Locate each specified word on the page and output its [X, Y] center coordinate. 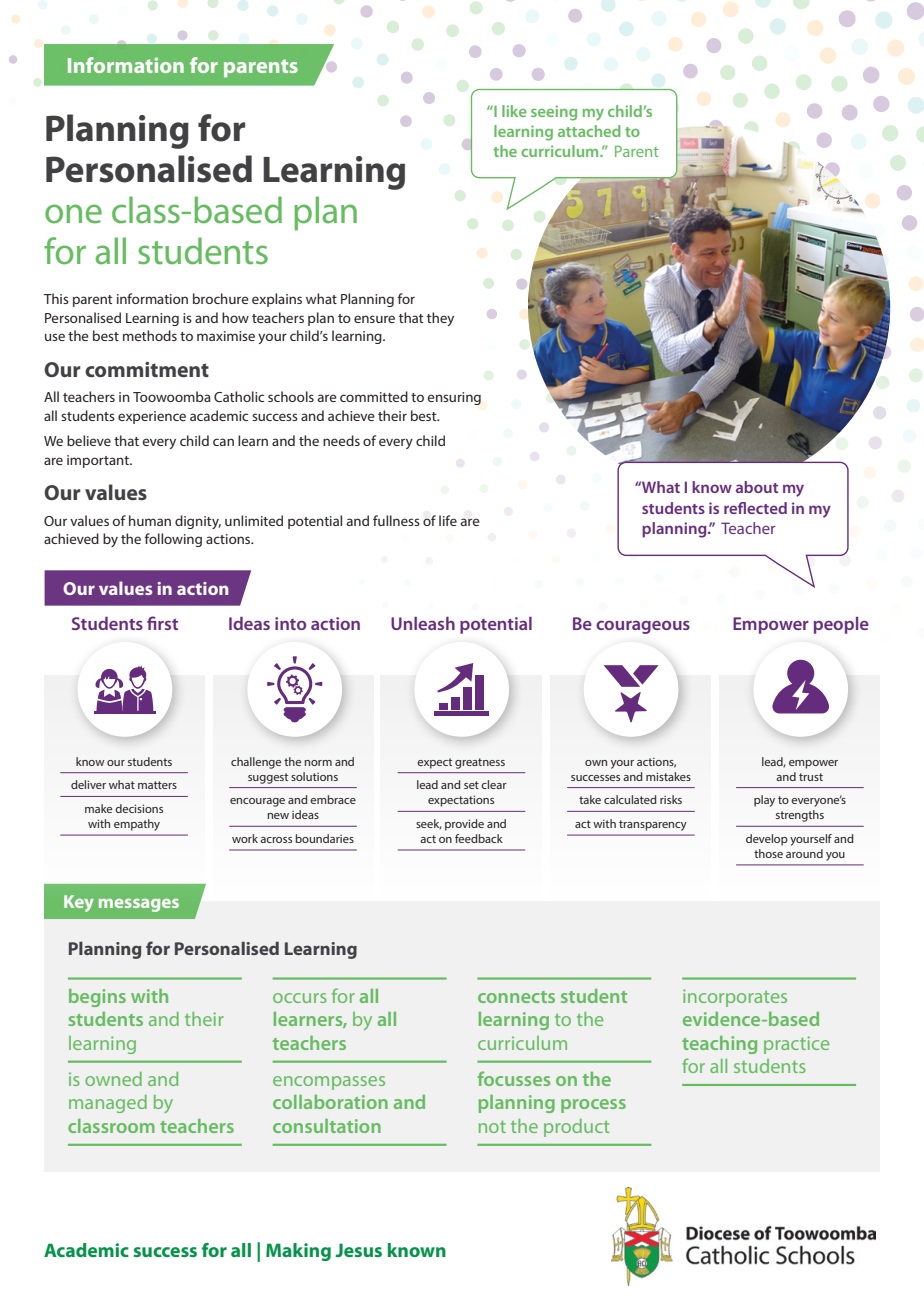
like [514, 111]
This [56, 298]
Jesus [358, 1250]
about [757, 487]
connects [516, 997]
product [576, 1128]
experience [152, 417]
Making [298, 1252]
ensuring [454, 398]
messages [139, 905]
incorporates [735, 998]
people [841, 625]
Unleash [423, 623]
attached [589, 131]
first [162, 623]
